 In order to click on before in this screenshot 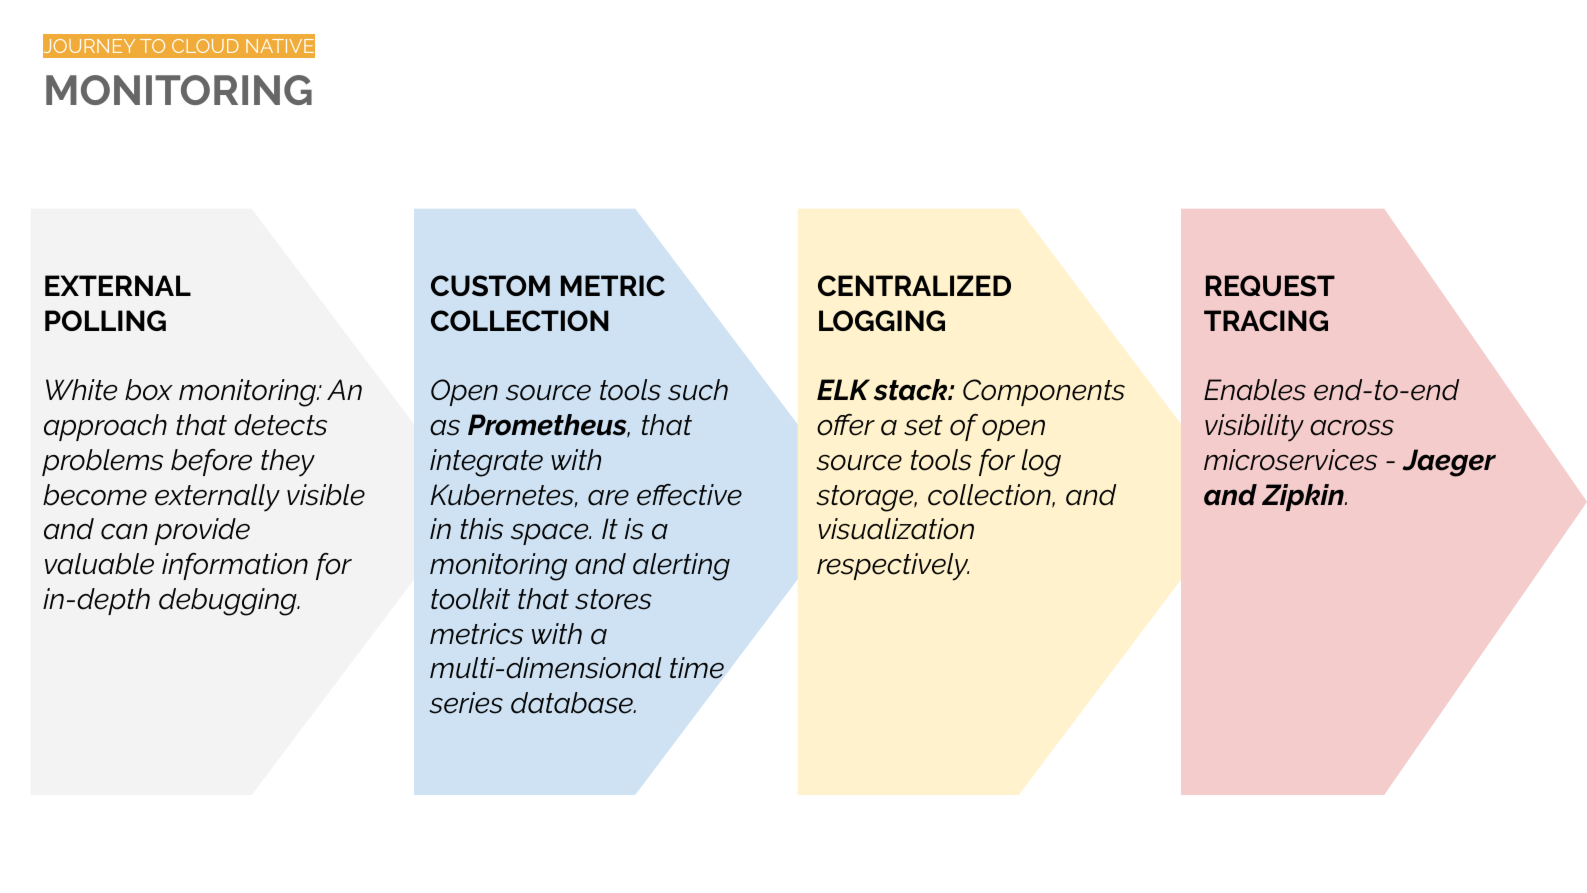, I will do `click(211, 462)`.
